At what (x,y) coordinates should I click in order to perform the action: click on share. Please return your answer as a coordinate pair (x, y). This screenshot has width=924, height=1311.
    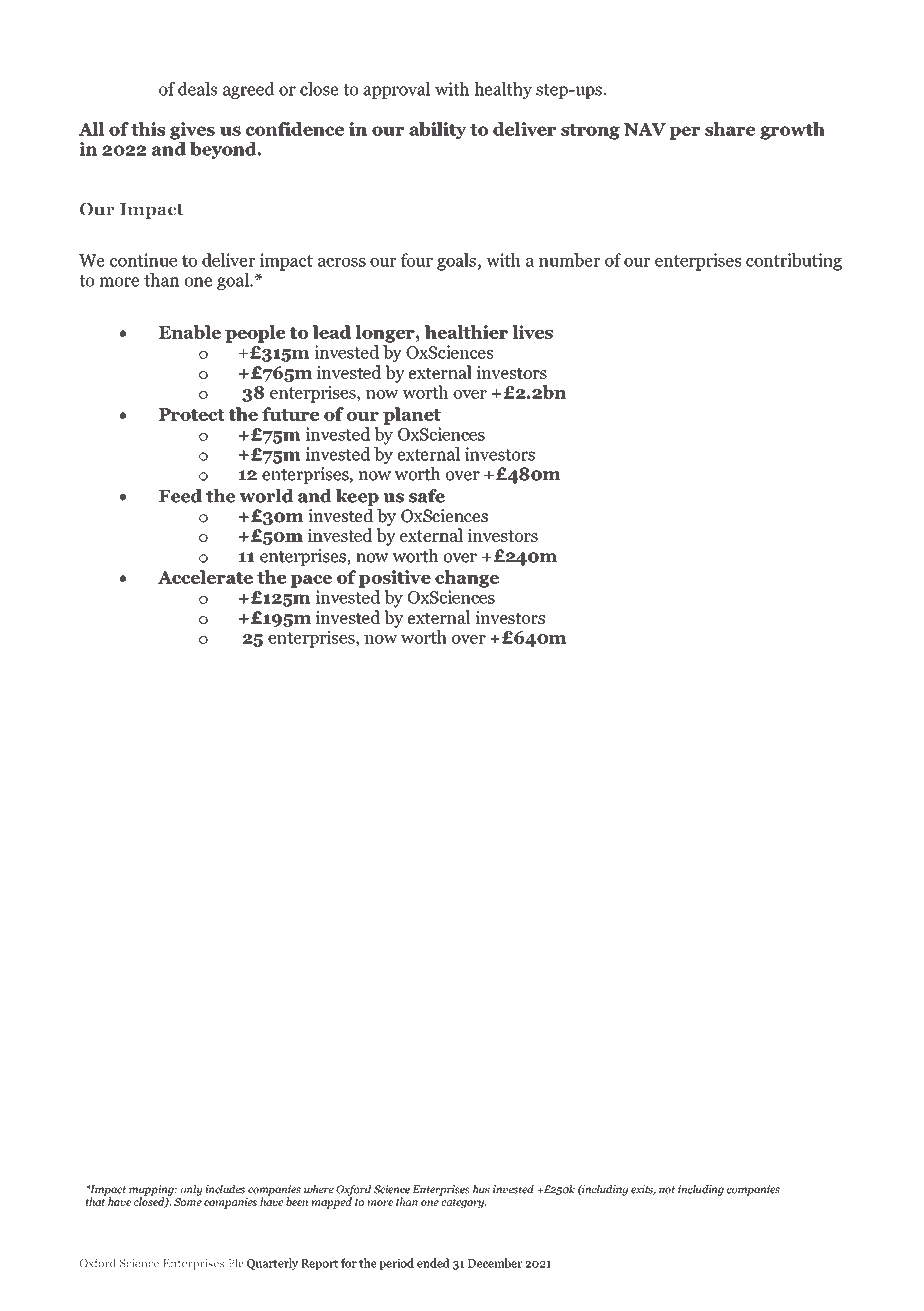
    Looking at the image, I should click on (730, 129).
